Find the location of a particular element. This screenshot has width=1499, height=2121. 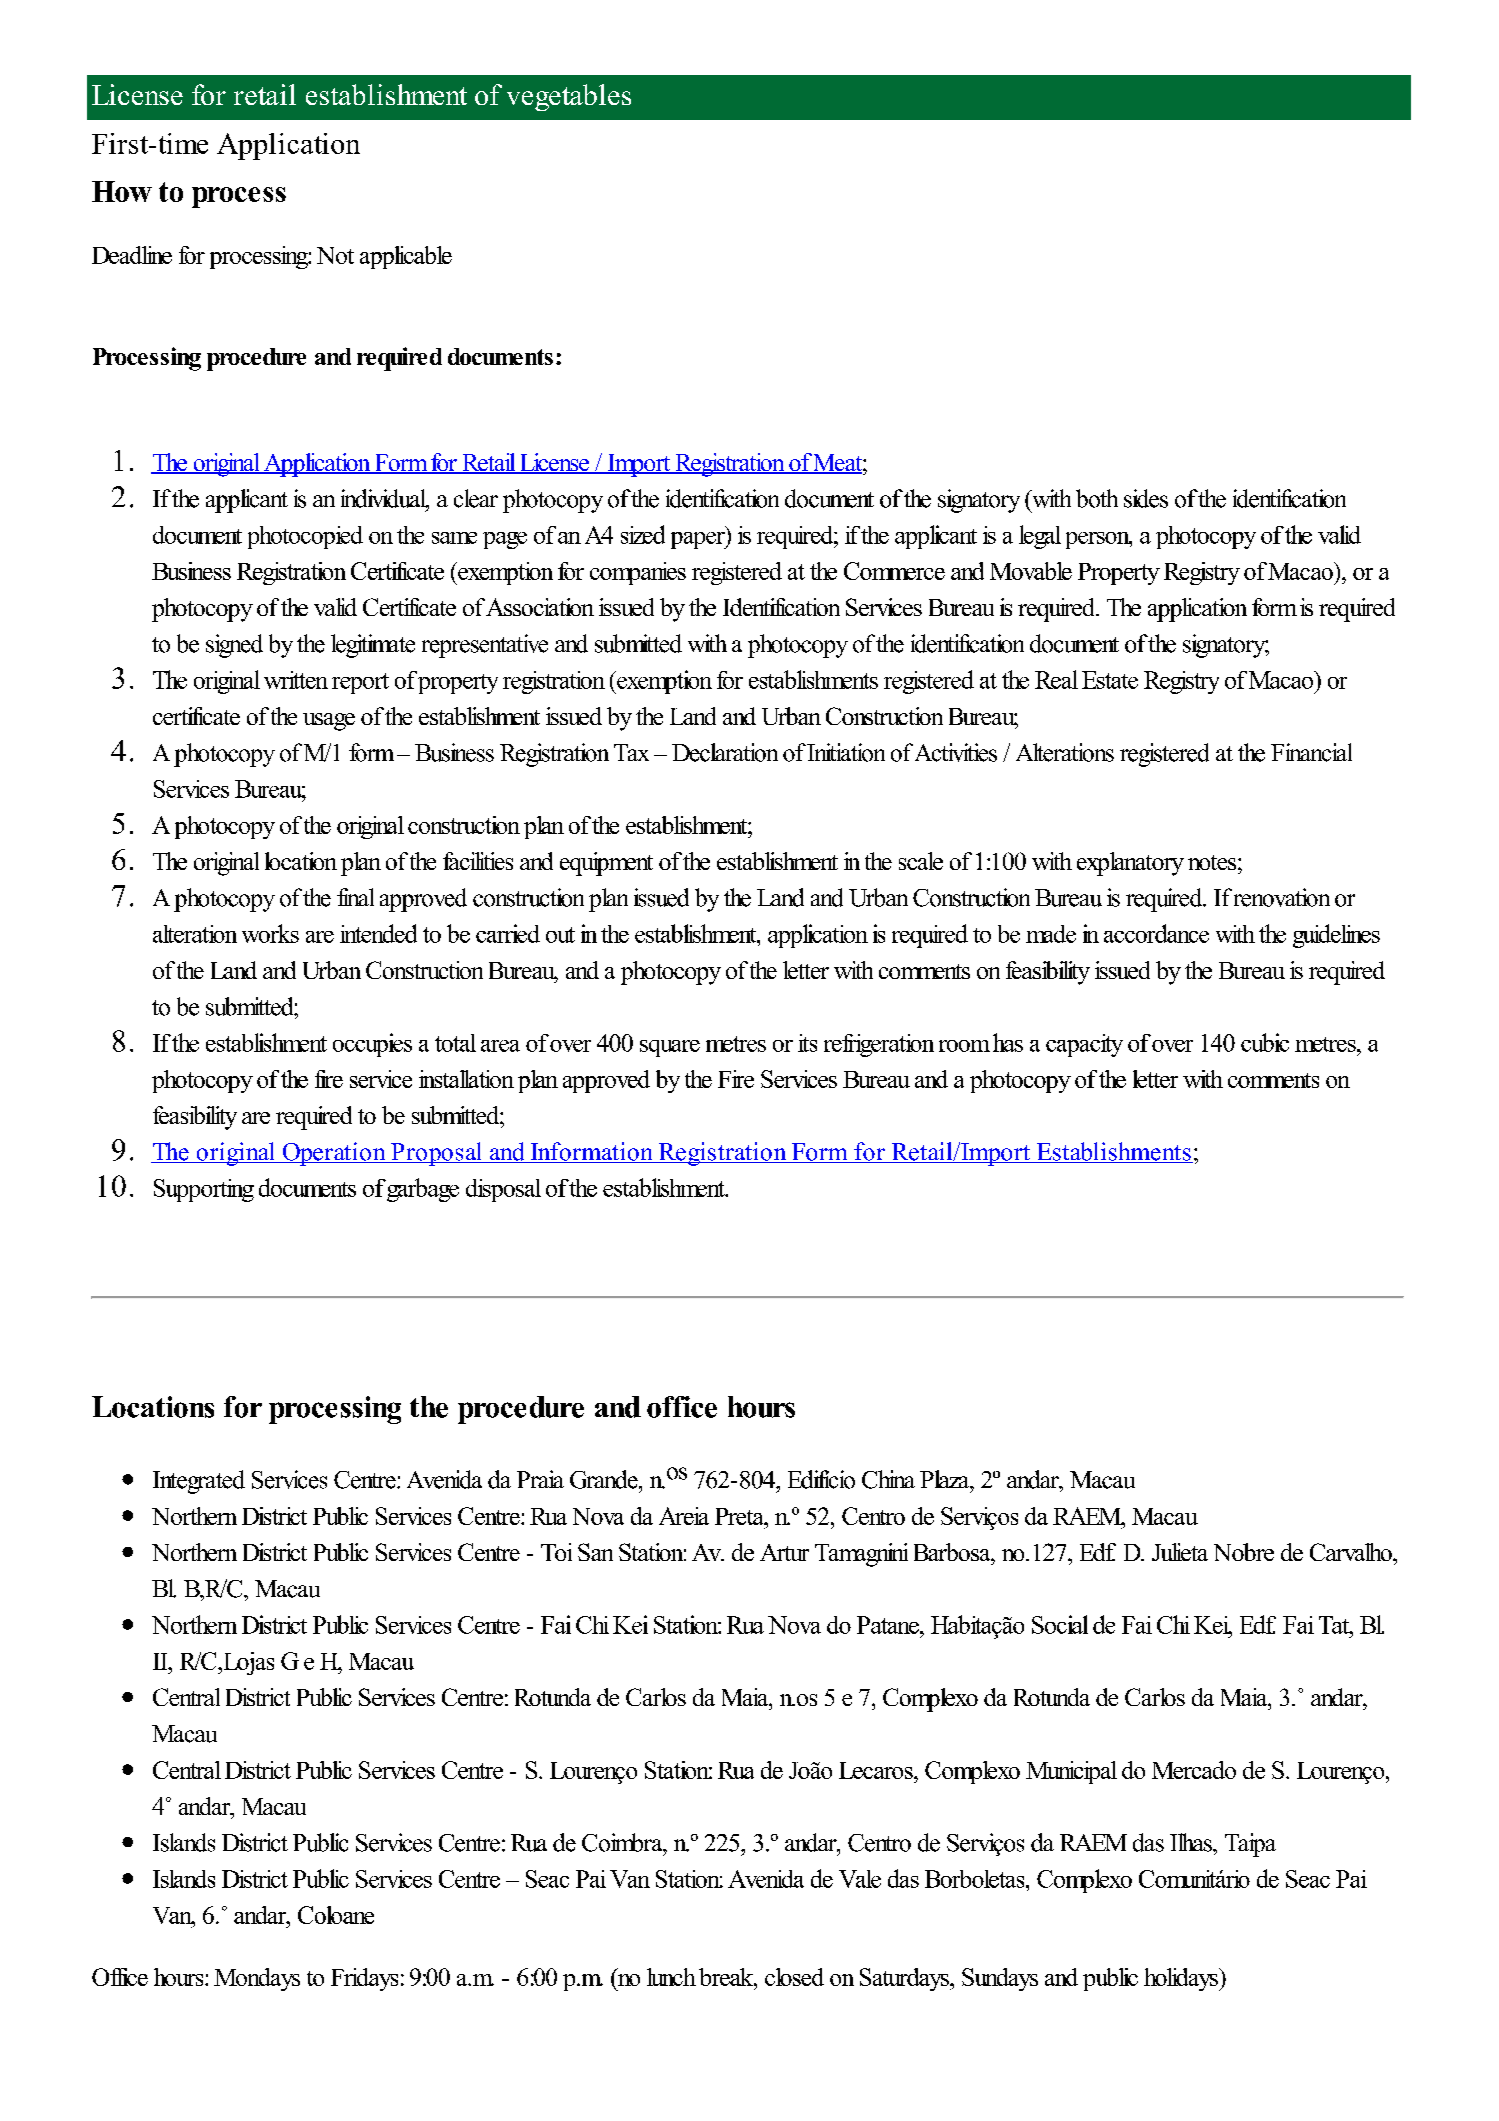

sides is located at coordinates (1146, 498).
